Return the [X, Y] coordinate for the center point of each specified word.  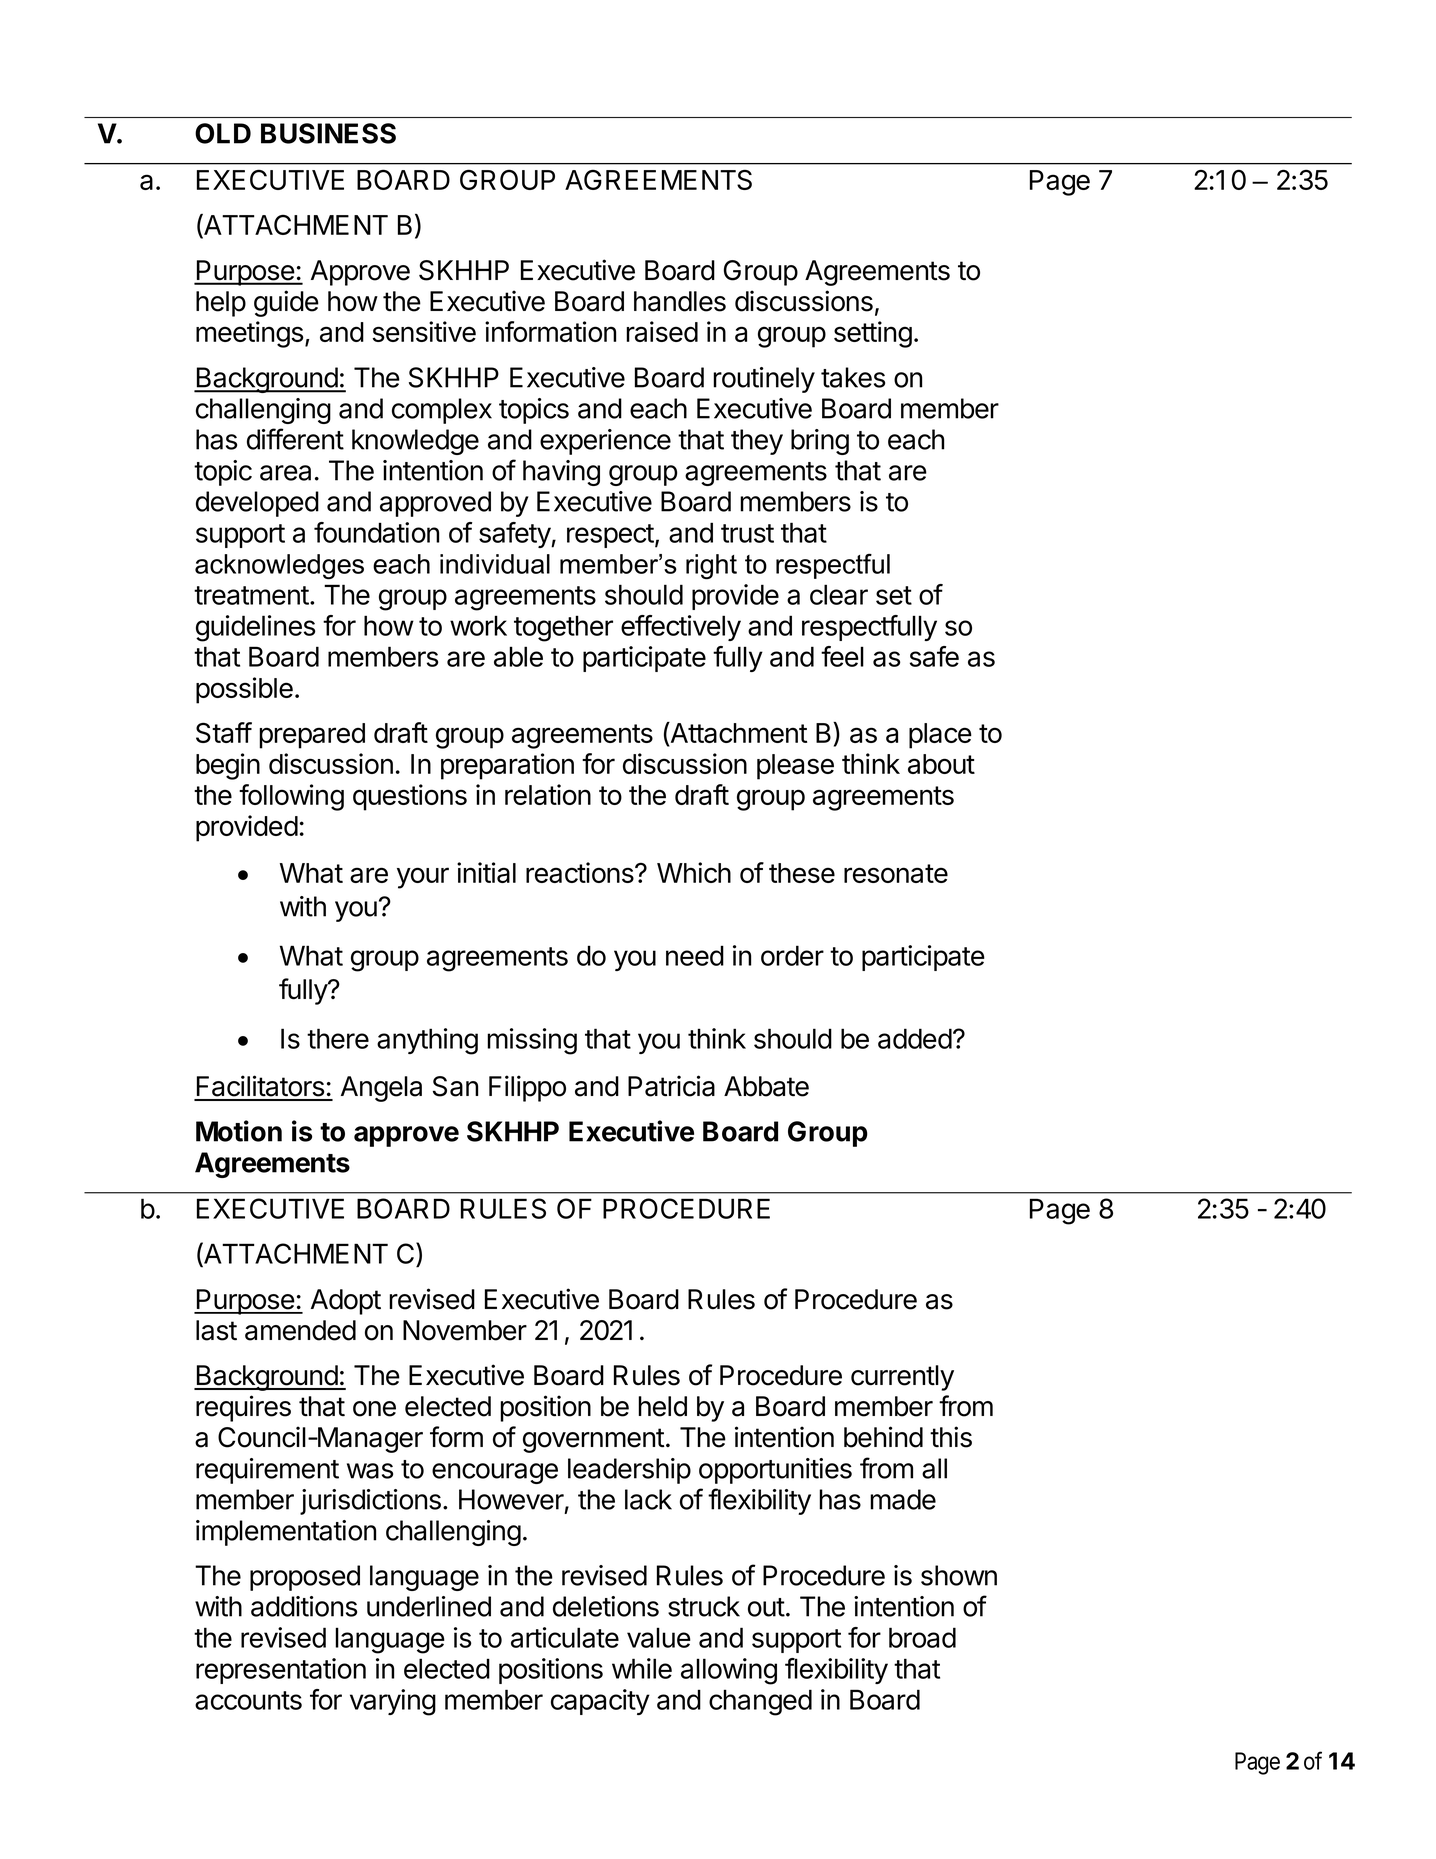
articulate [565, 1637]
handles [680, 301]
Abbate [766, 1086]
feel [842, 656]
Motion [239, 1131]
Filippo [527, 1088]
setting [873, 334]
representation [281, 1671]
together [563, 628]
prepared [312, 736]
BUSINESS [328, 133]
